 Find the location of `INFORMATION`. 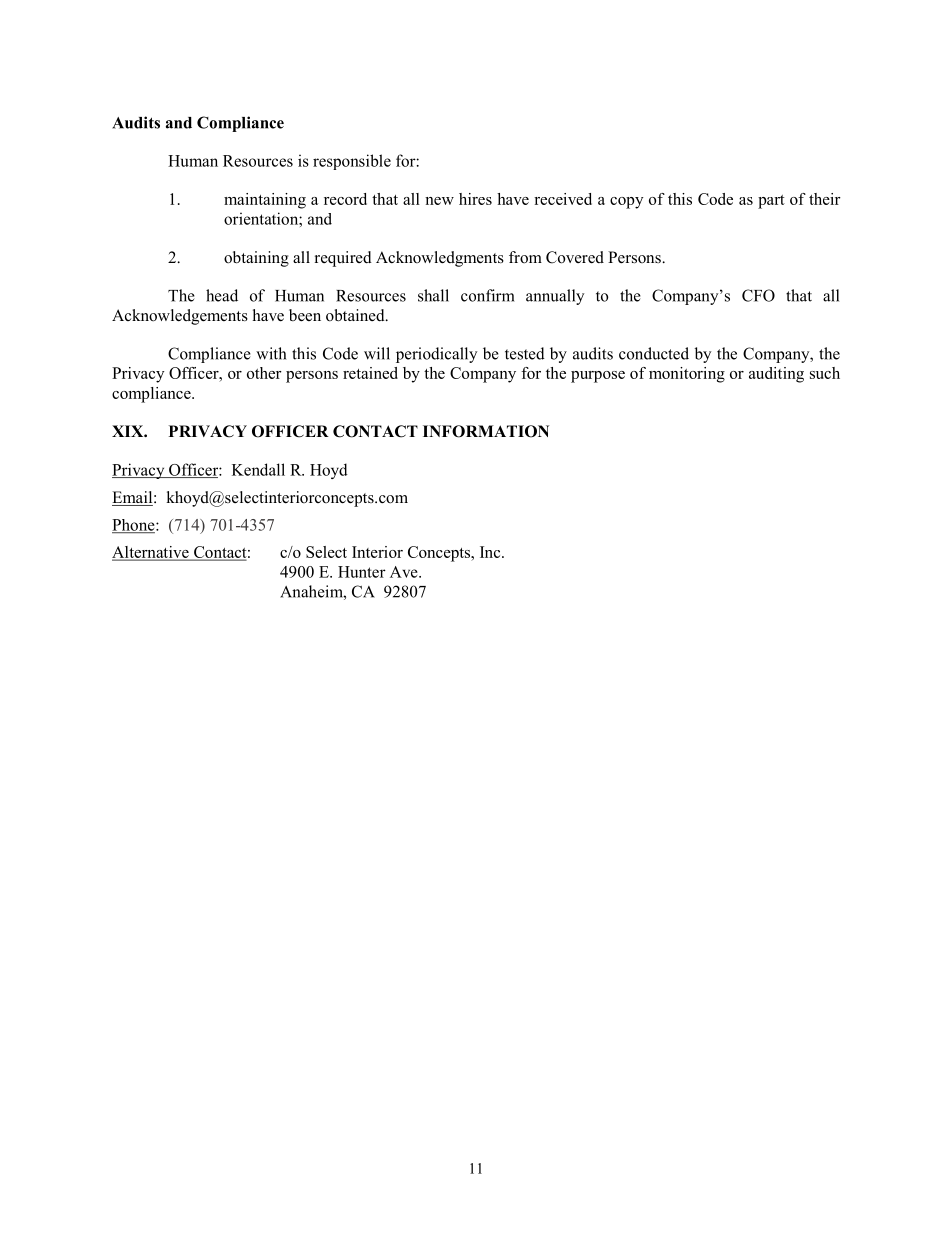

INFORMATION is located at coordinates (486, 431).
